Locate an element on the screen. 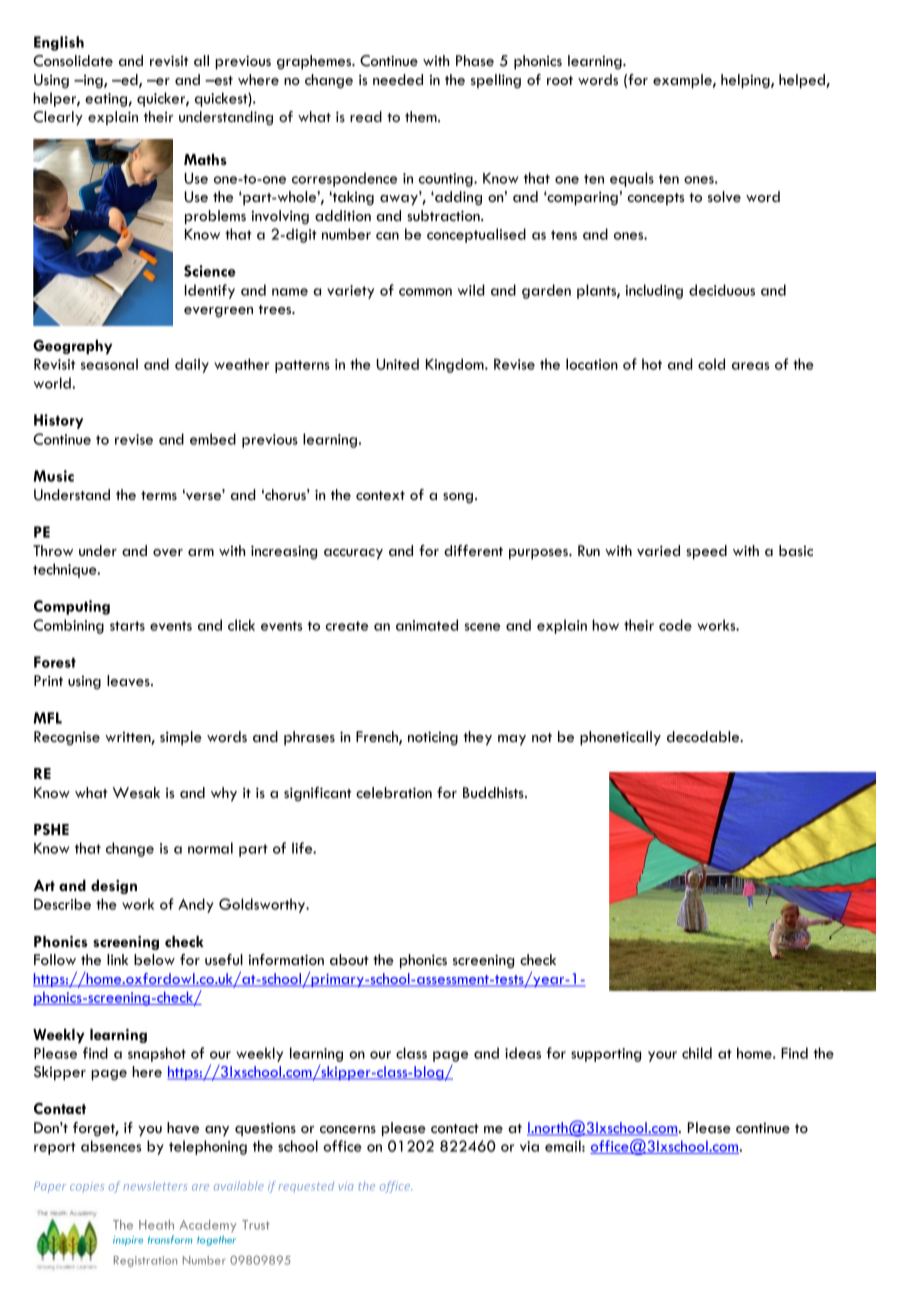 This screenshot has height=1308, width=924. code is located at coordinates (675, 625).
